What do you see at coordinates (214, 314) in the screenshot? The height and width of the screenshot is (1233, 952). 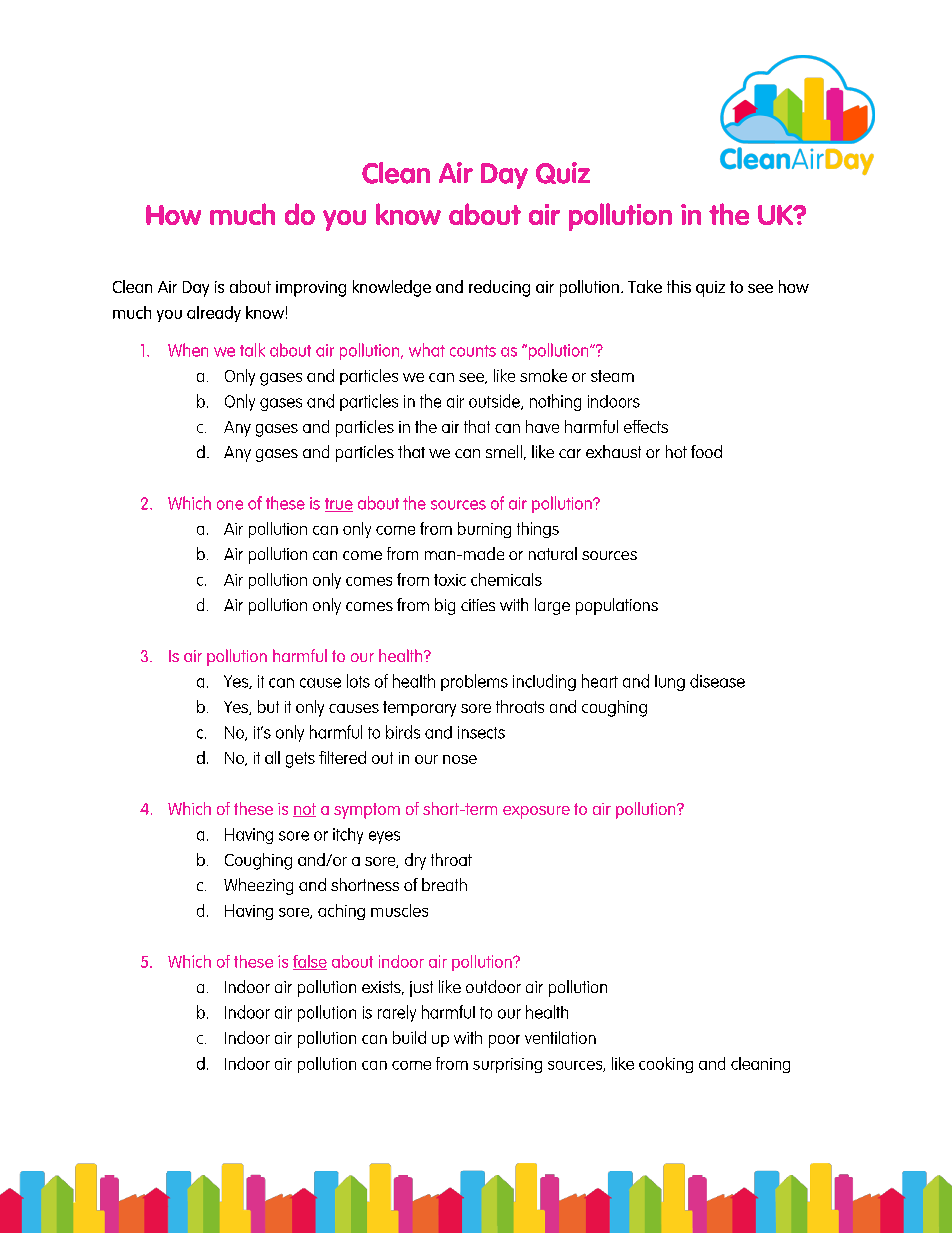 I see `already` at bounding box center [214, 314].
